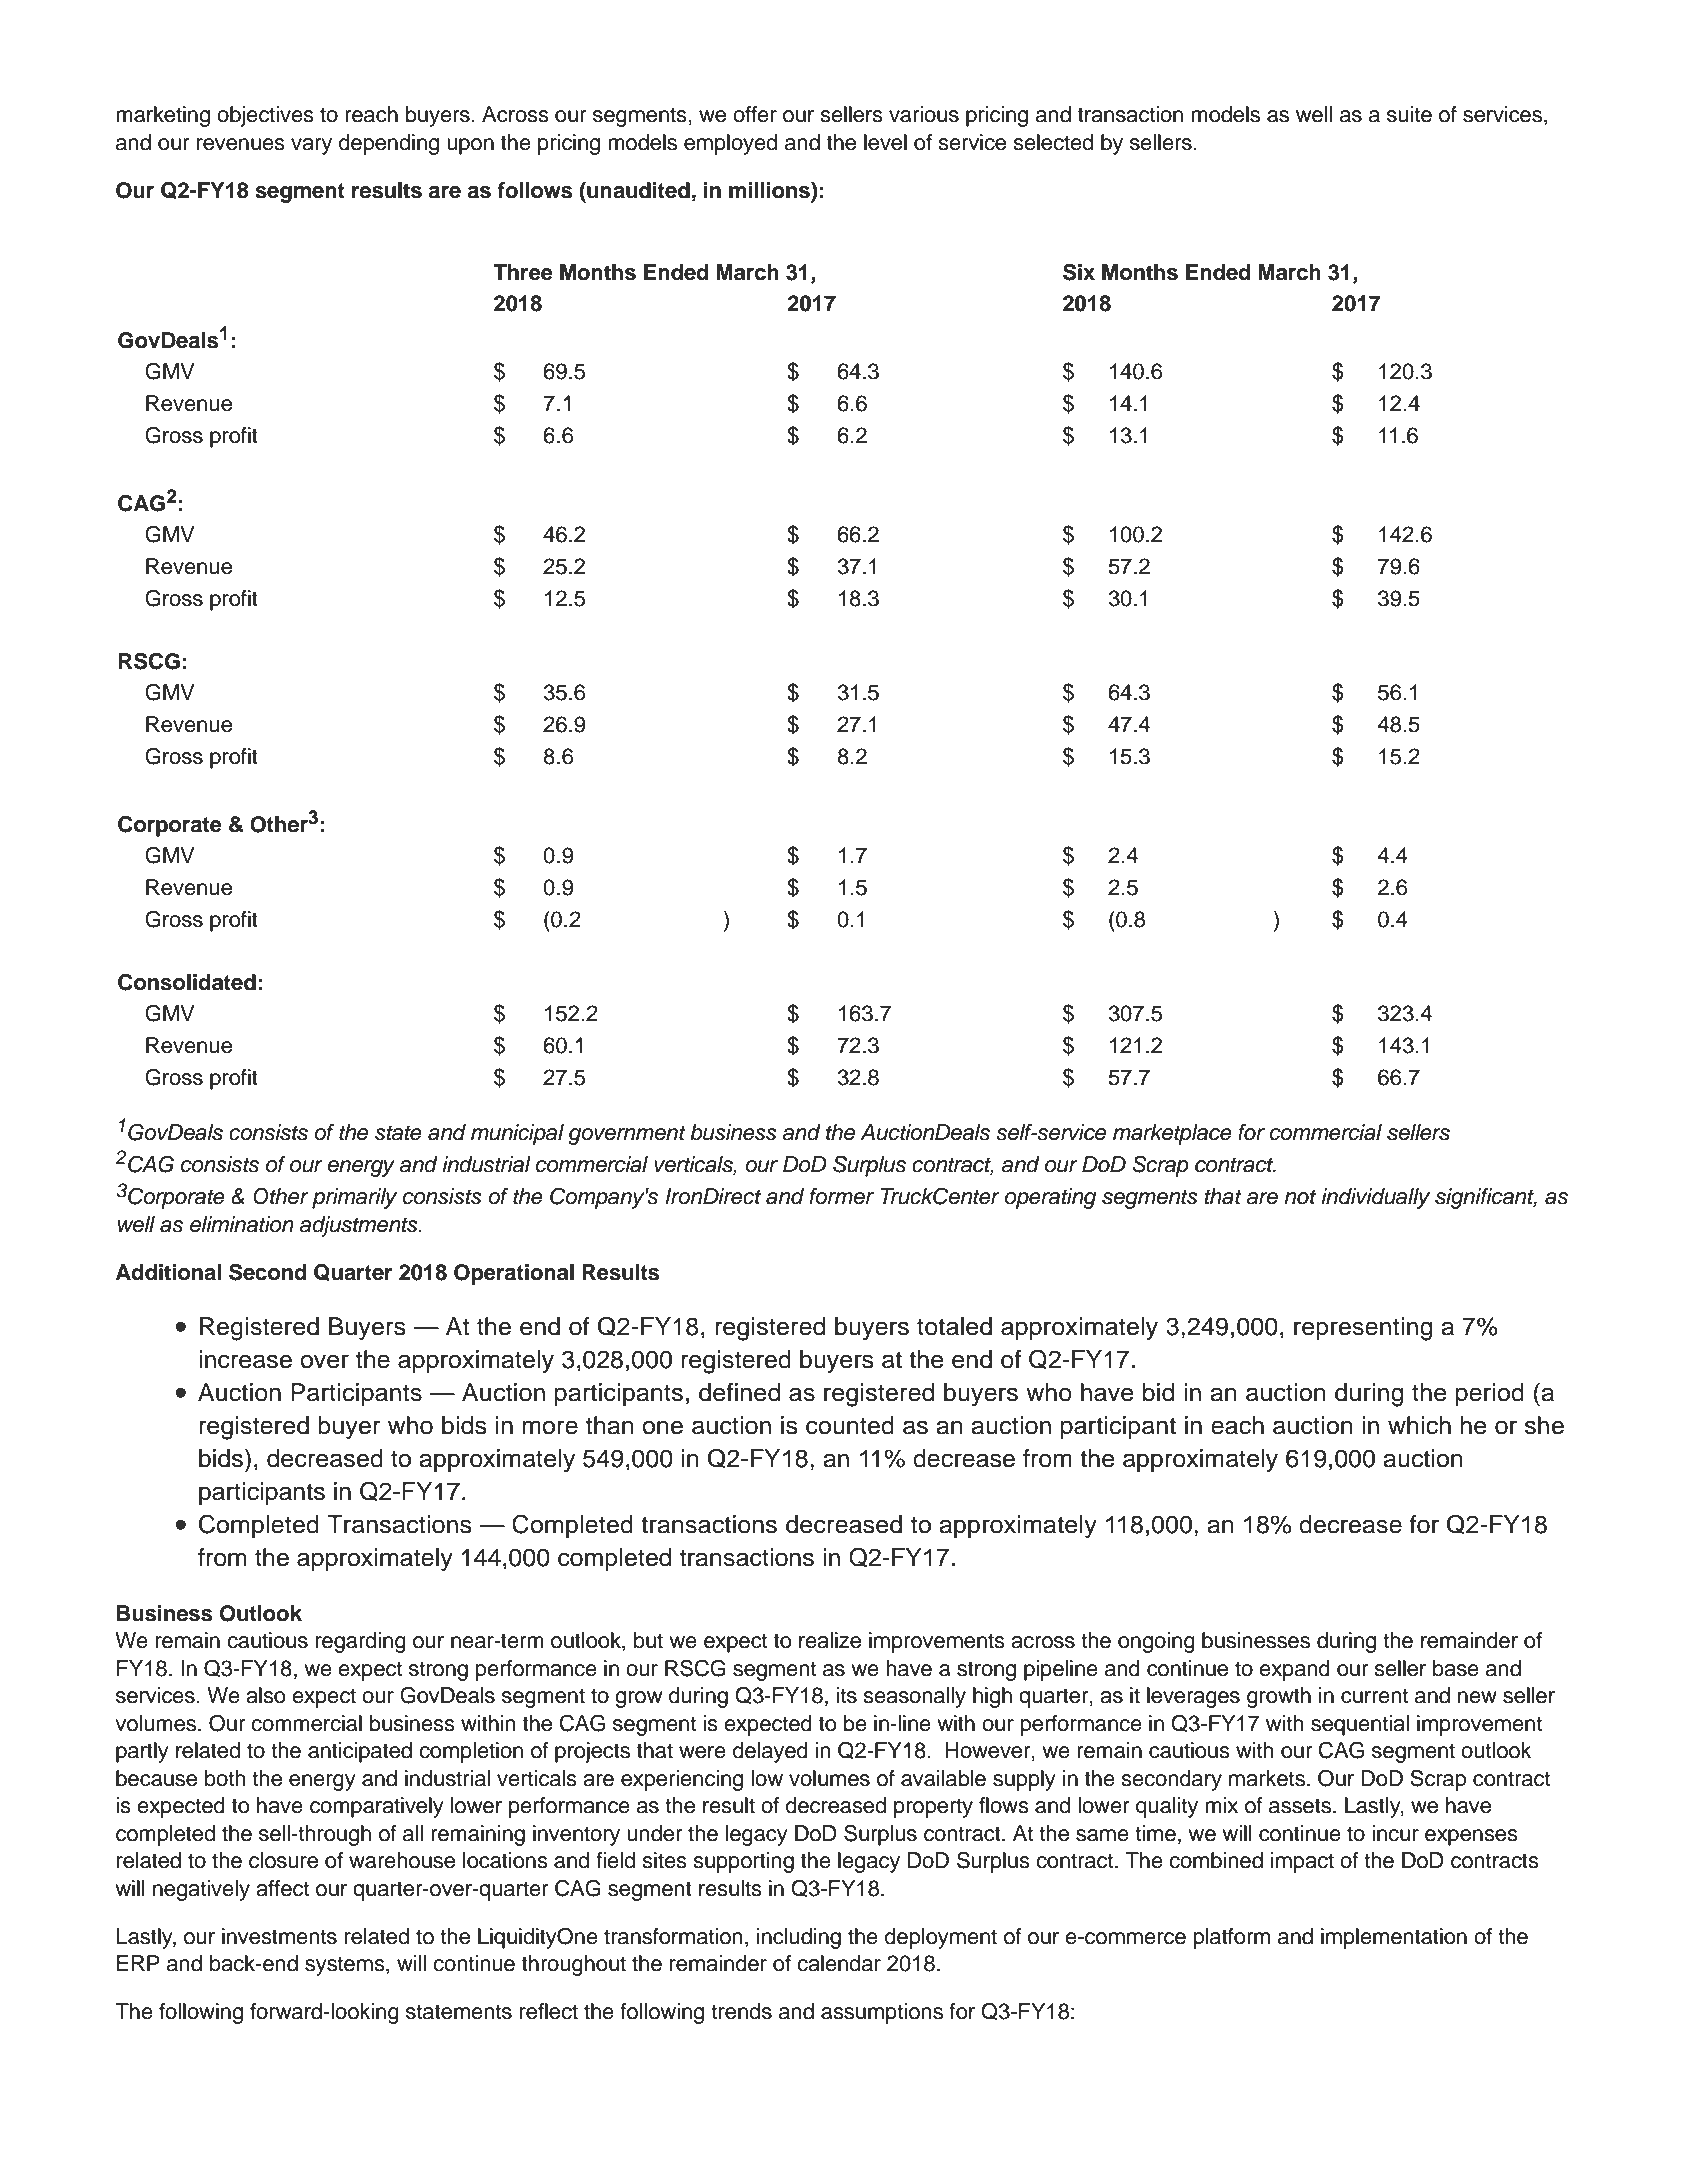  Describe the element at coordinates (517, 1134) in the document. I see `municipal` at that location.
